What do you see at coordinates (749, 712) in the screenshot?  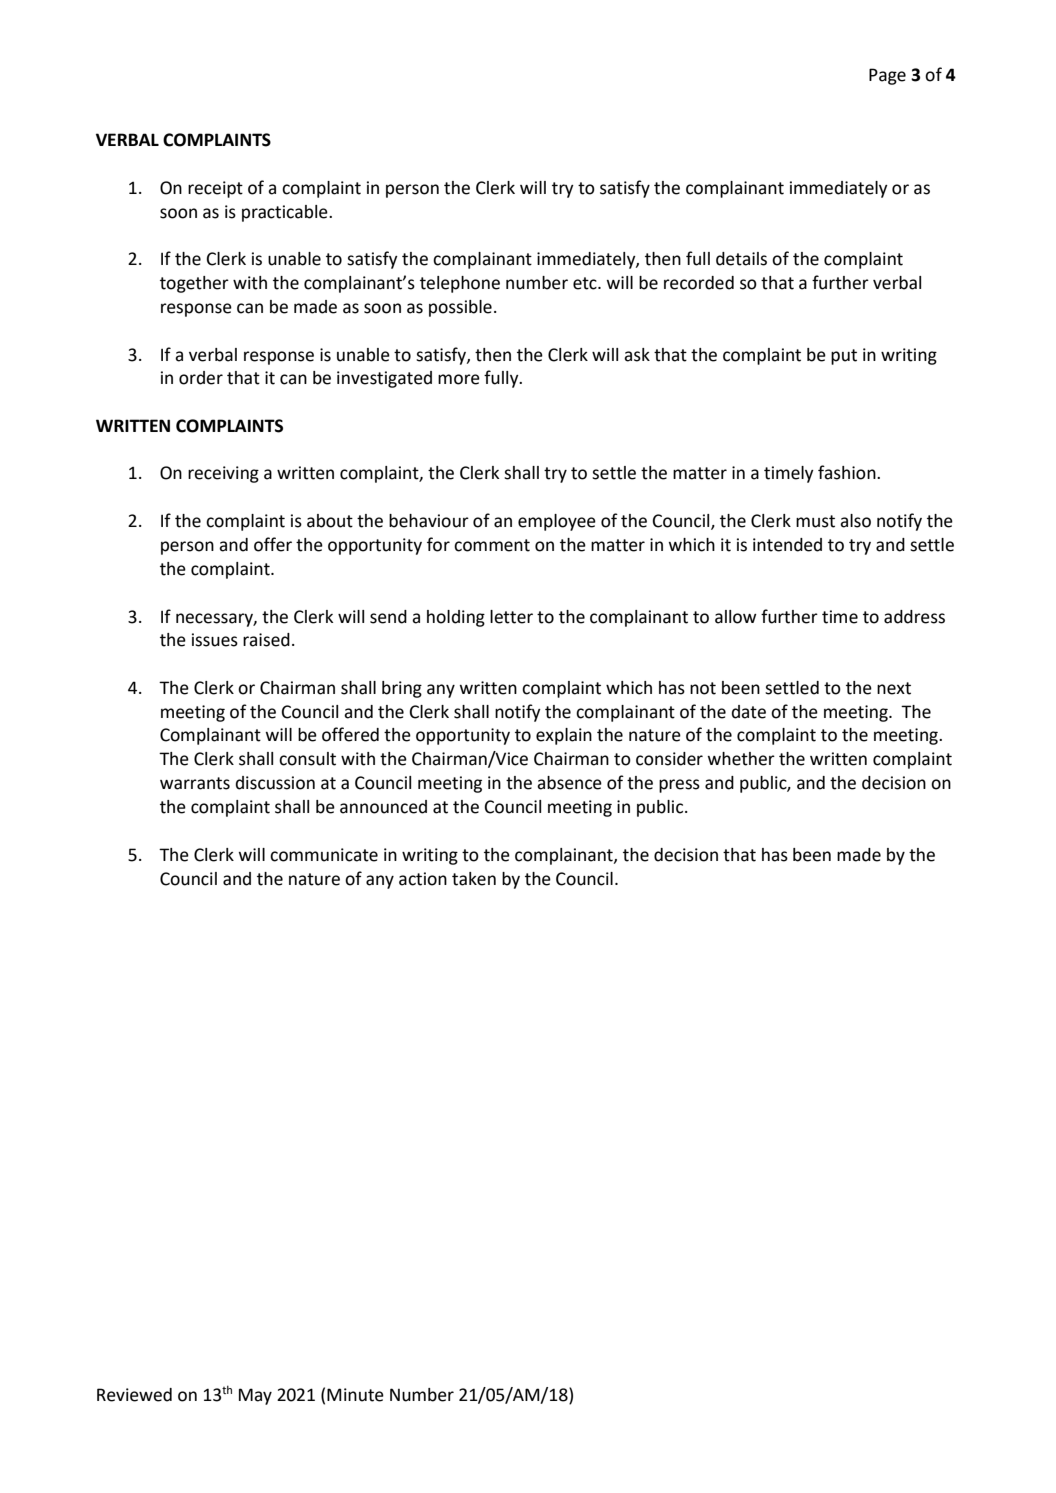 I see `date` at bounding box center [749, 712].
